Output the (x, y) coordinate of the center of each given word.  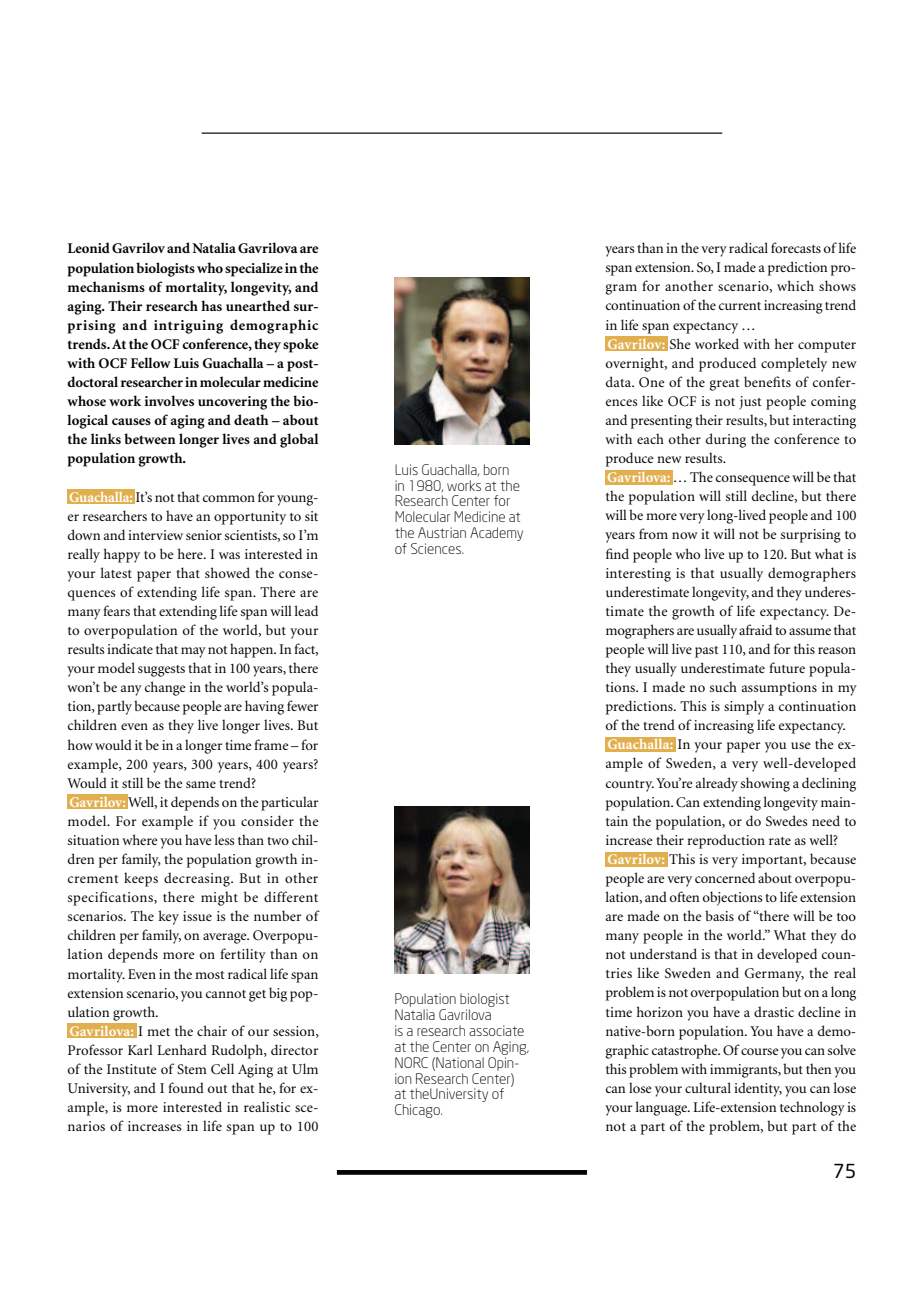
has (211, 305)
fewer (303, 705)
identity (758, 1089)
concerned (725, 877)
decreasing (198, 879)
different (291, 896)
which (795, 285)
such (723, 686)
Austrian (442, 532)
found (186, 1087)
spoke (301, 345)
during (726, 440)
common (229, 498)
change (165, 688)
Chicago (418, 1111)
